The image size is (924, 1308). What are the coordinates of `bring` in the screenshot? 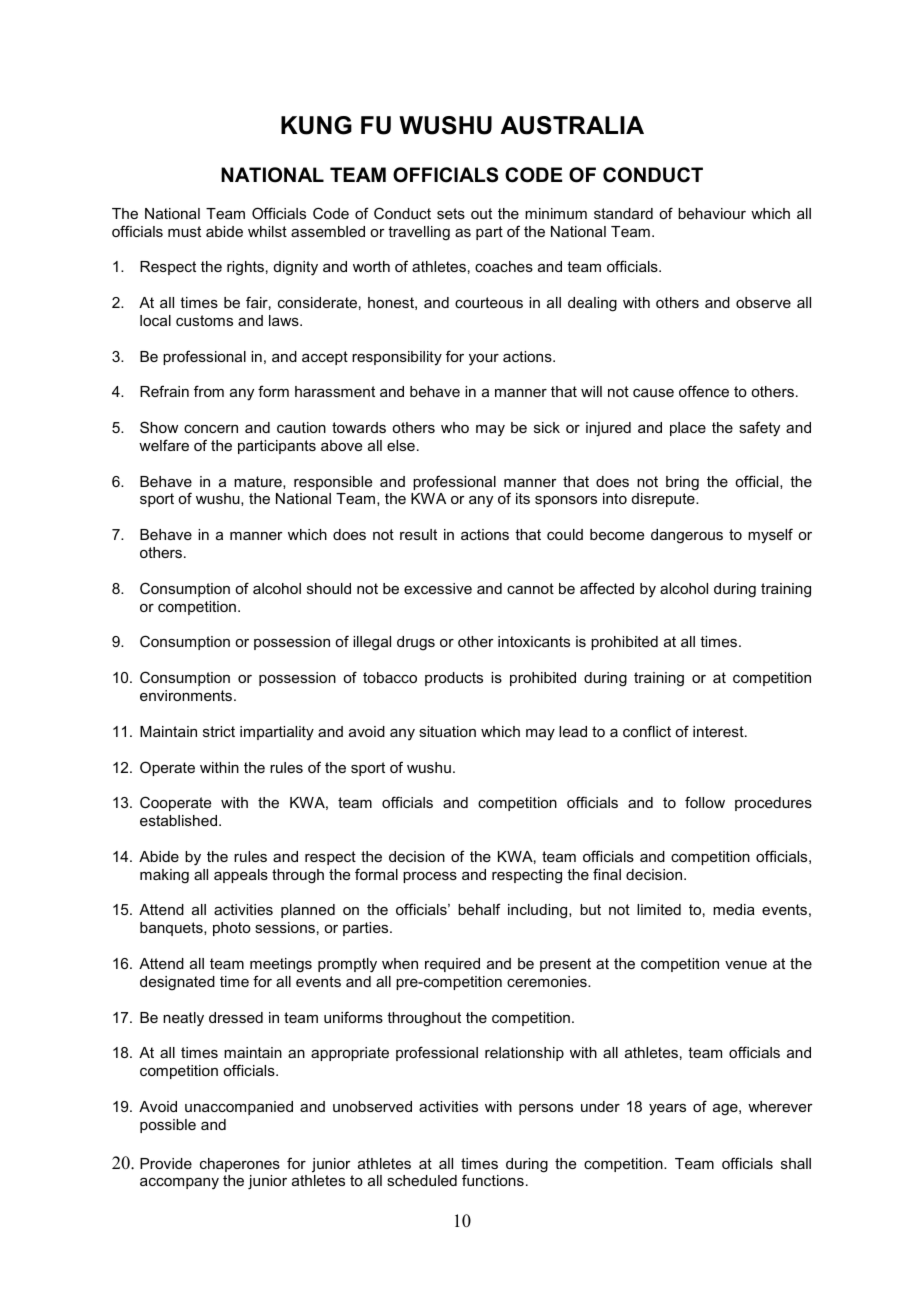 It's located at (682, 483).
